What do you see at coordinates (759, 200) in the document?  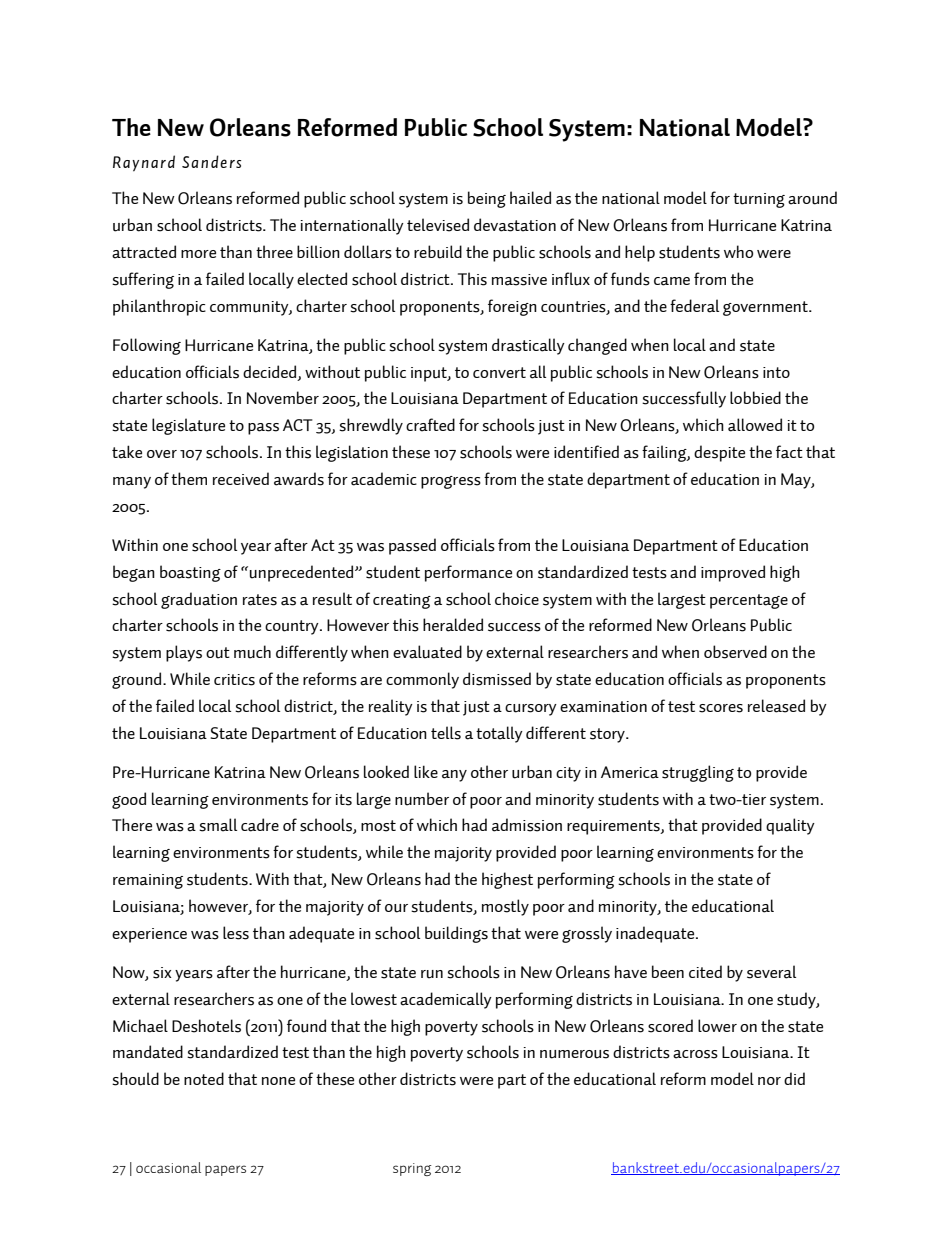 I see `turning` at bounding box center [759, 200].
